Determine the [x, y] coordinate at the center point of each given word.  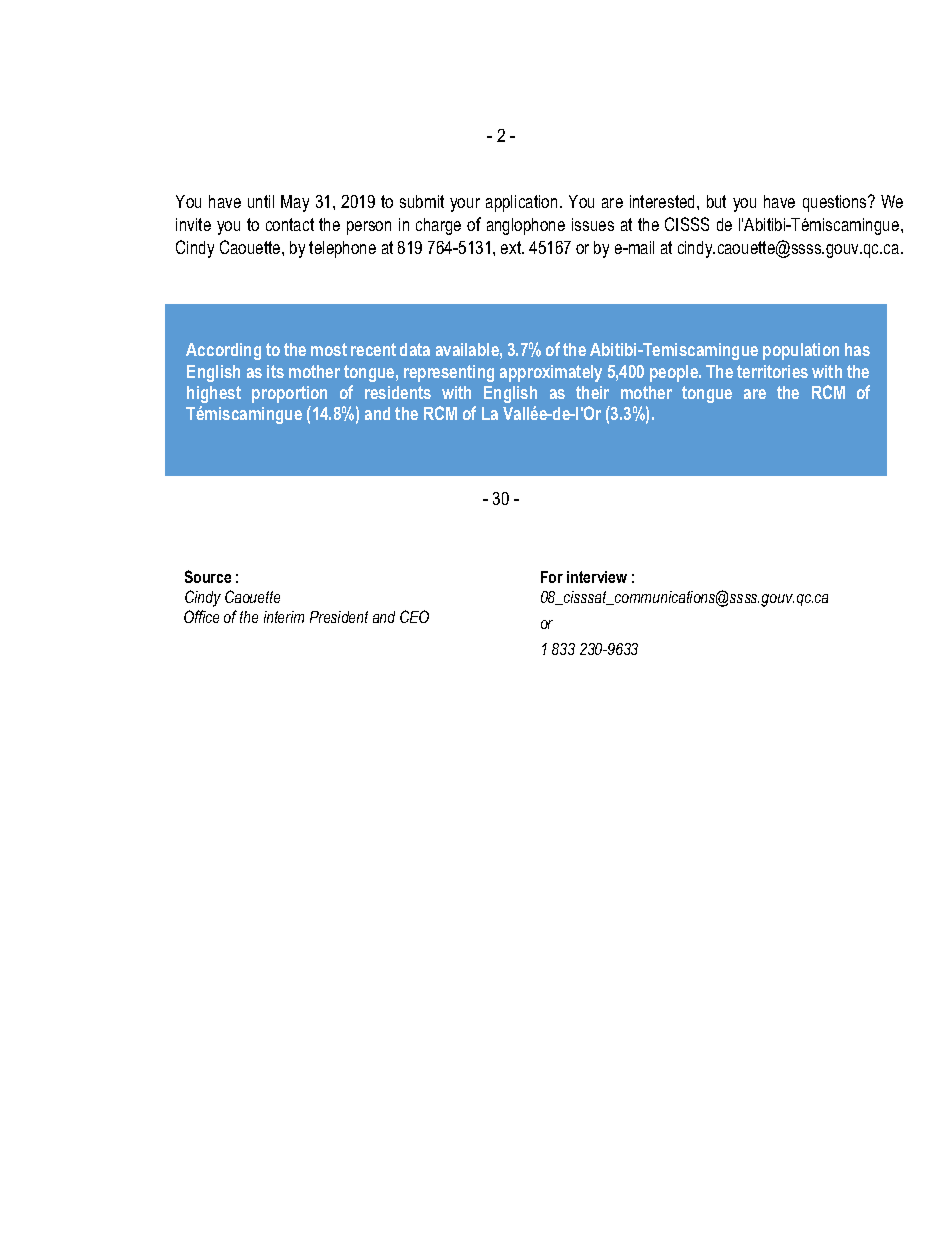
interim [284, 617]
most [329, 349]
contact [290, 224]
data [415, 349]
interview [597, 577]
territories [772, 371]
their [592, 392]
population [801, 351]
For [552, 577]
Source [208, 576]
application [521, 203]
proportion [289, 394]
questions [836, 203]
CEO [414, 616]
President [339, 617]
